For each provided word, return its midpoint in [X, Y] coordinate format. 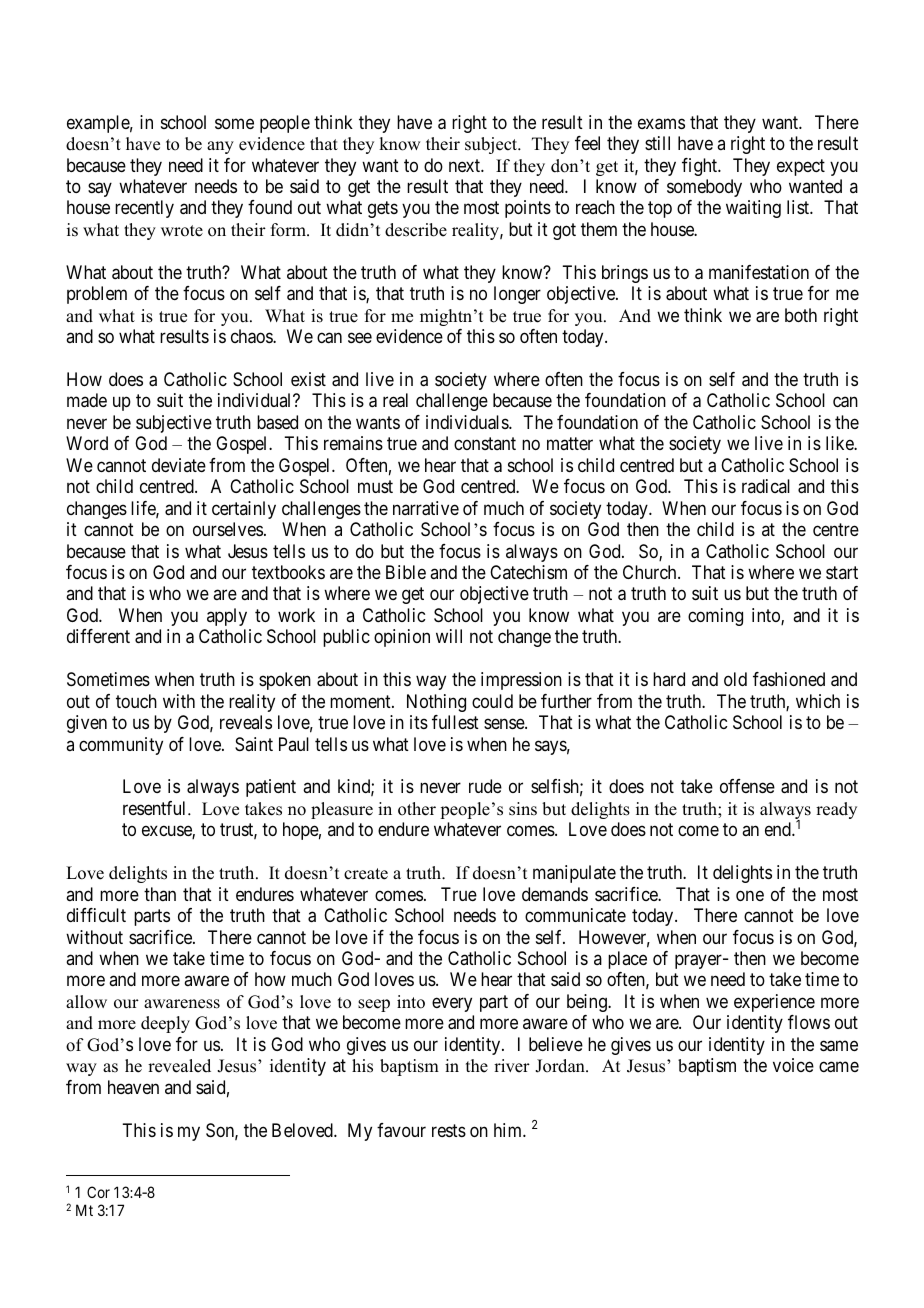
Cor [98, 1192]
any [220, 147]
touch [136, 701]
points [528, 209]
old [735, 679]
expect [801, 167]
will [449, 636]
